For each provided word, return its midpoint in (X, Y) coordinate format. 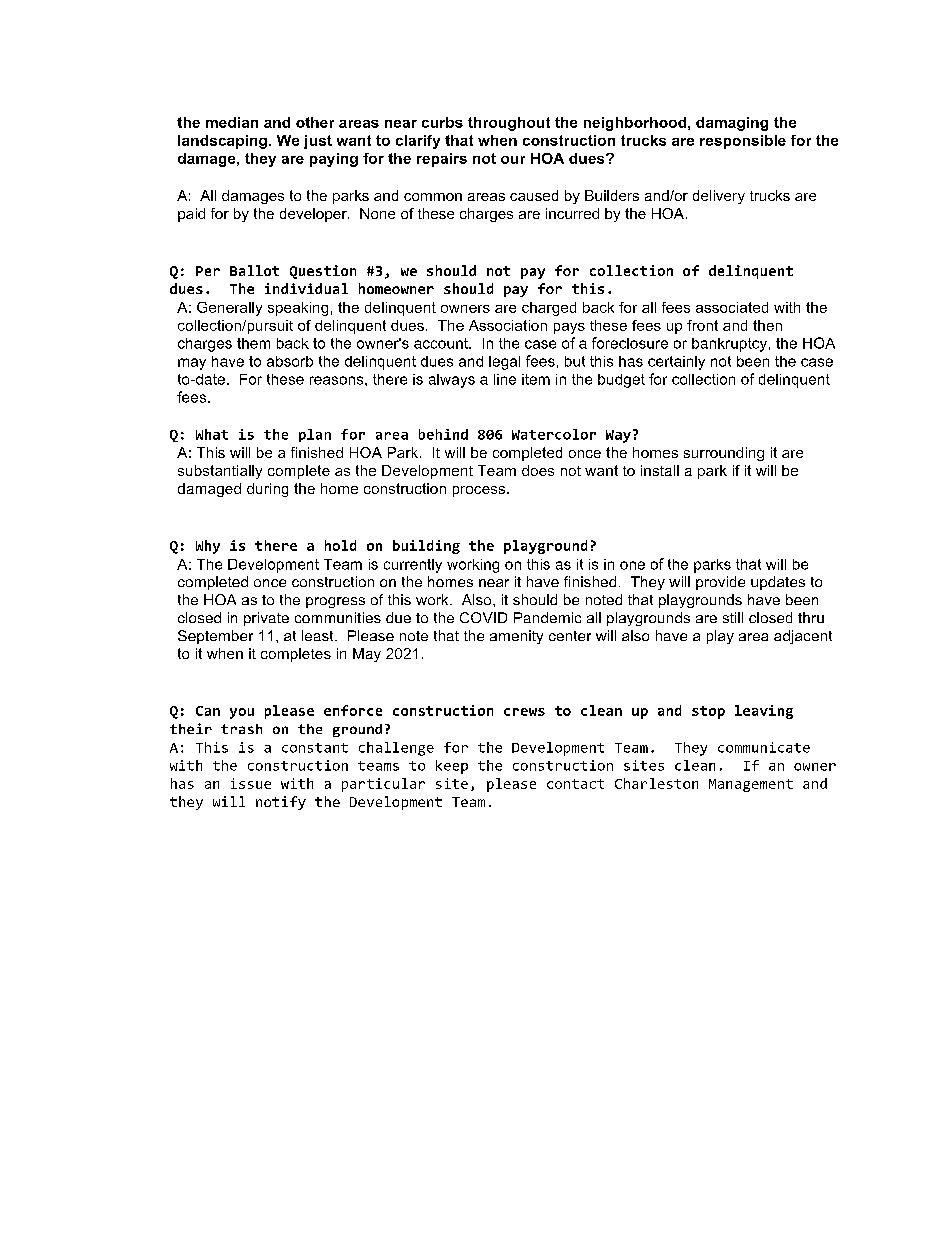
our (513, 160)
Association (508, 325)
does (538, 470)
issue (251, 783)
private (266, 619)
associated (732, 307)
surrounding (724, 454)
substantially (220, 472)
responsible (743, 142)
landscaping (222, 142)
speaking (298, 309)
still (733, 617)
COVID (483, 617)
